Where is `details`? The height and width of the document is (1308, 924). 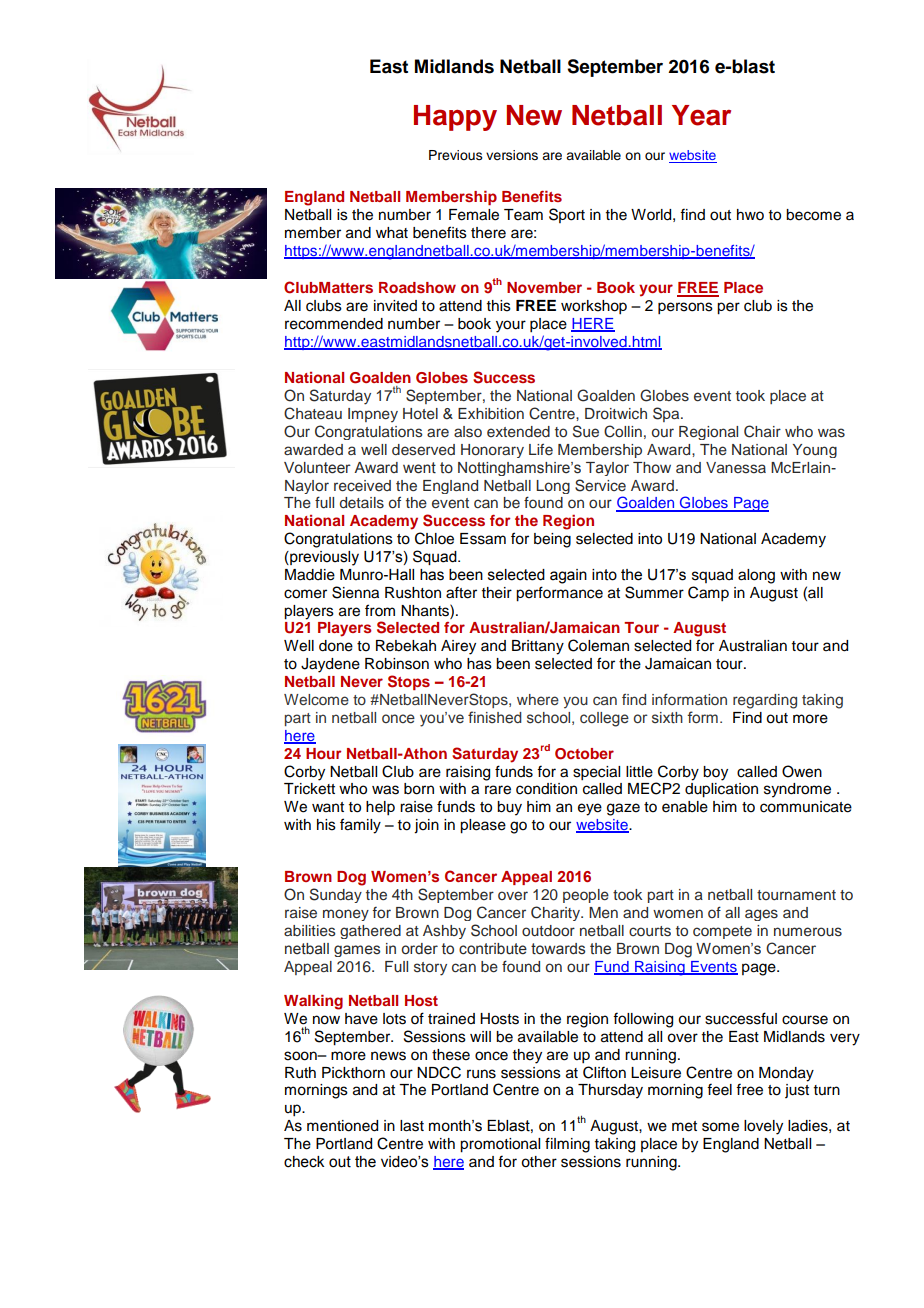
details is located at coordinates (362, 503).
